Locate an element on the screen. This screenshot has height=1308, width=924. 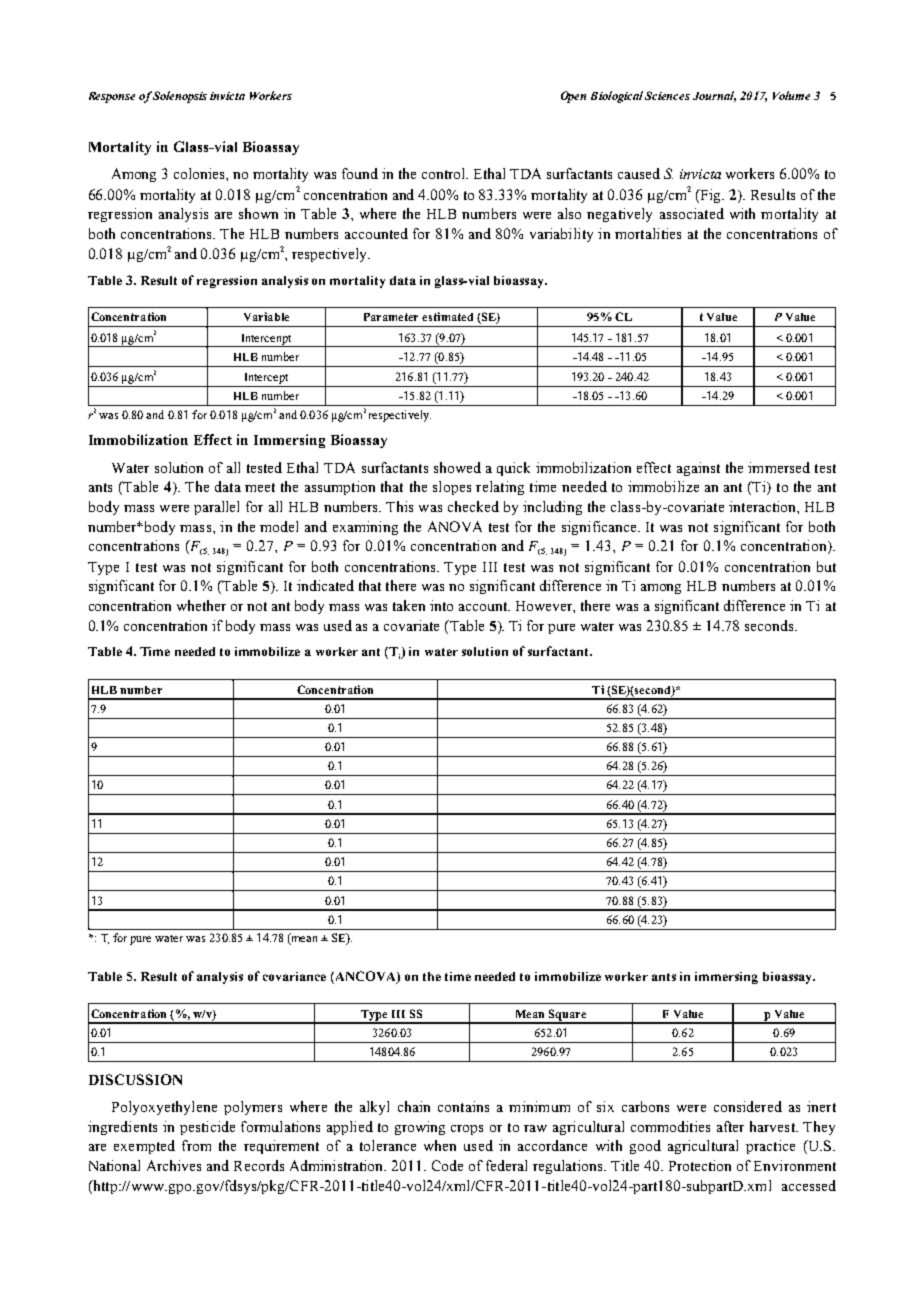
Solenopsis is located at coordinates (180, 97).
